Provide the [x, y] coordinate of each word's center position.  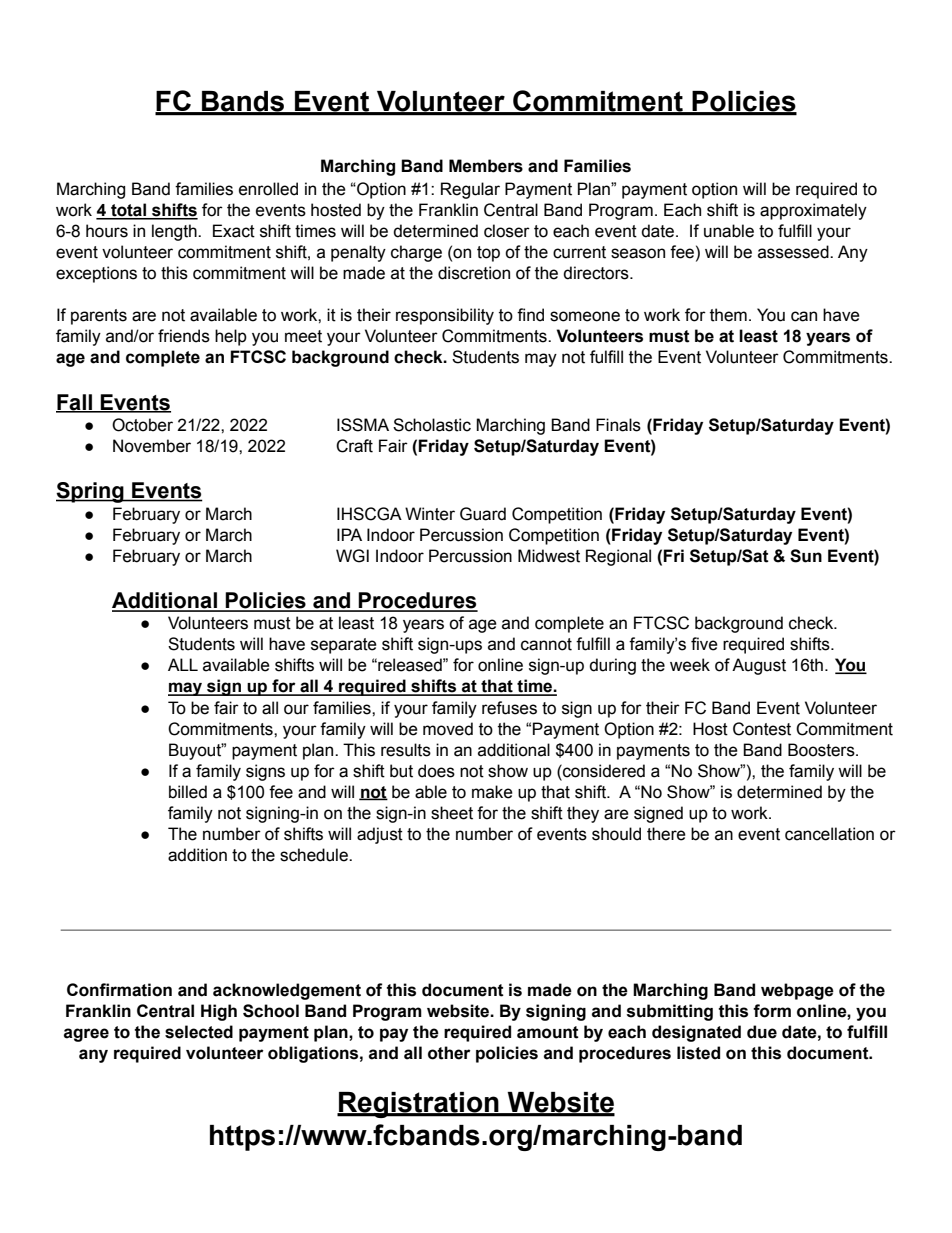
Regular [470, 190]
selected [199, 1032]
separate [344, 646]
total [128, 211]
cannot [546, 644]
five [704, 644]
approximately [813, 211]
